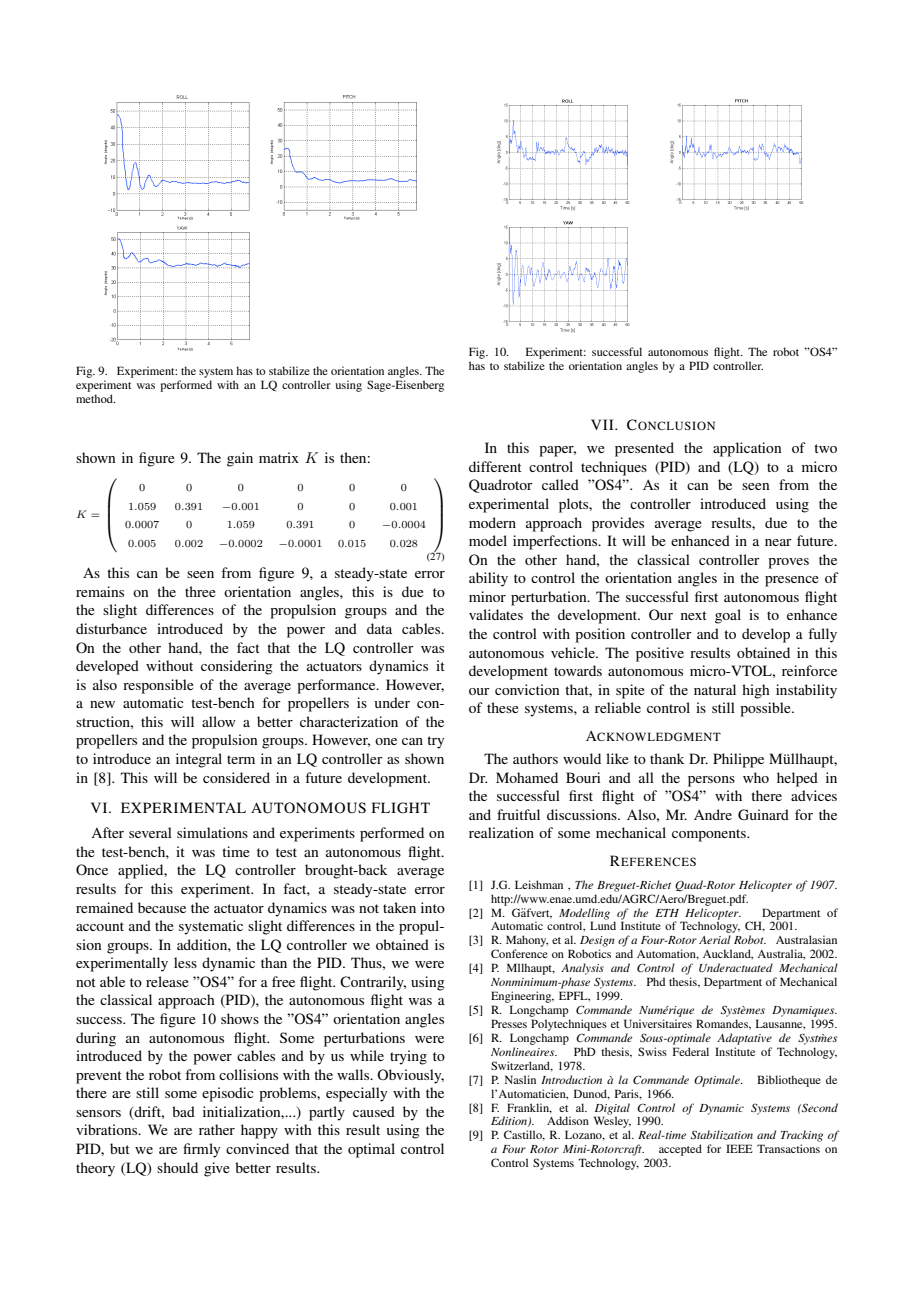 This page has width=924, height=1308. What do you see at coordinates (199, 760) in the page?
I see `integral` at bounding box center [199, 760].
